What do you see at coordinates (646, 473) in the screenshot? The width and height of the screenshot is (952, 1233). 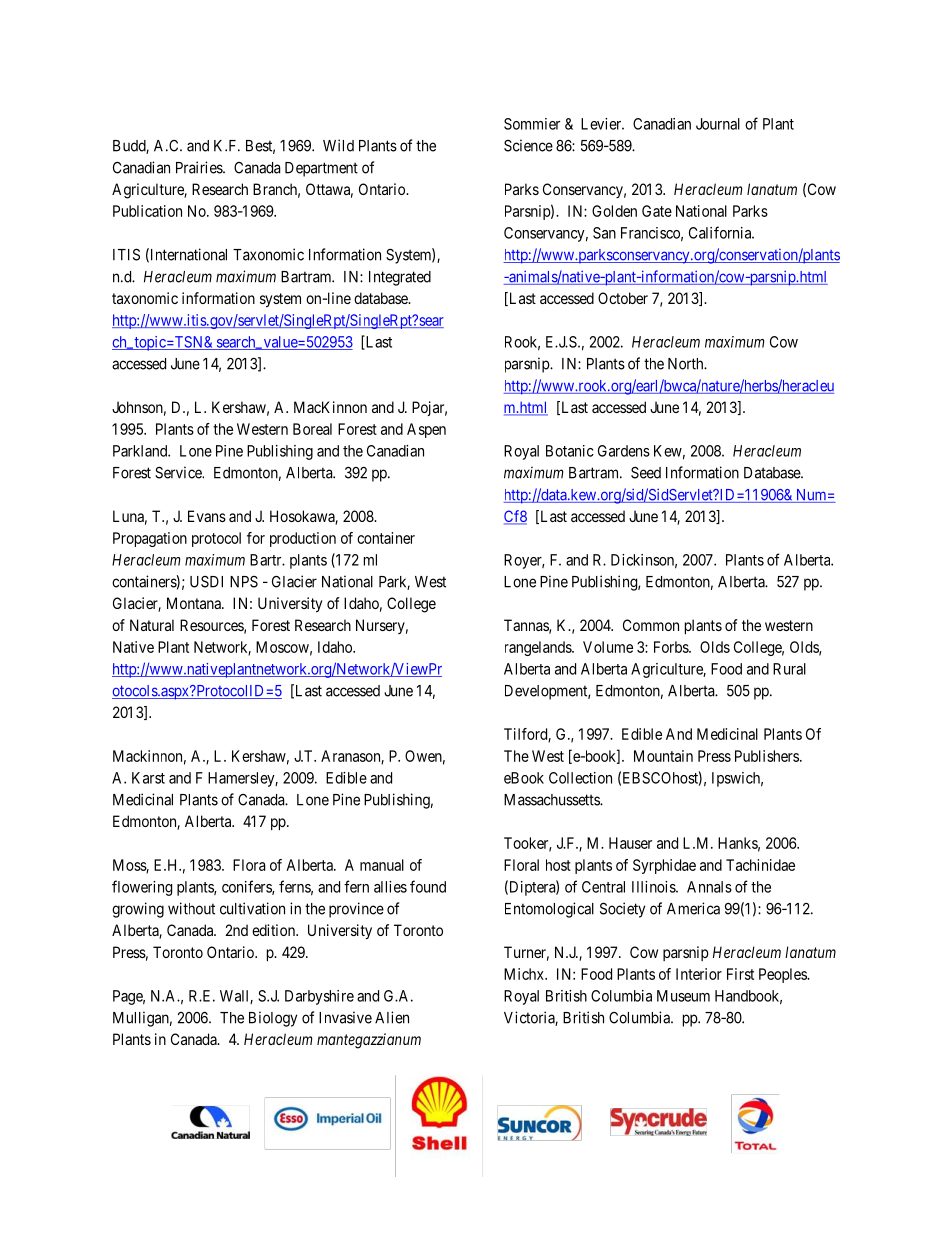 I see `Seed` at bounding box center [646, 473].
